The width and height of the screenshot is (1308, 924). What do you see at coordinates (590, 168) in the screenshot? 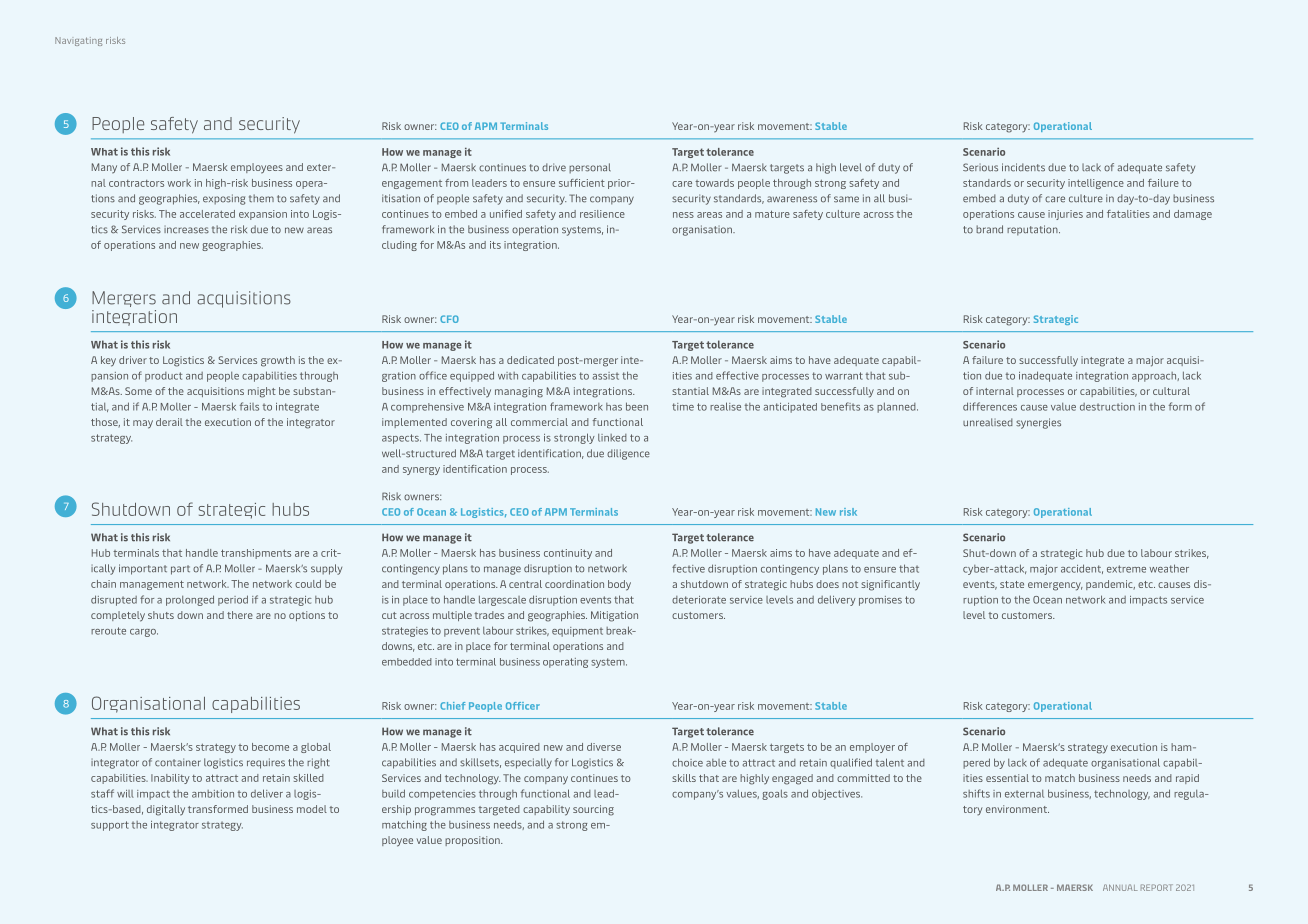
I see `personal` at bounding box center [590, 168].
